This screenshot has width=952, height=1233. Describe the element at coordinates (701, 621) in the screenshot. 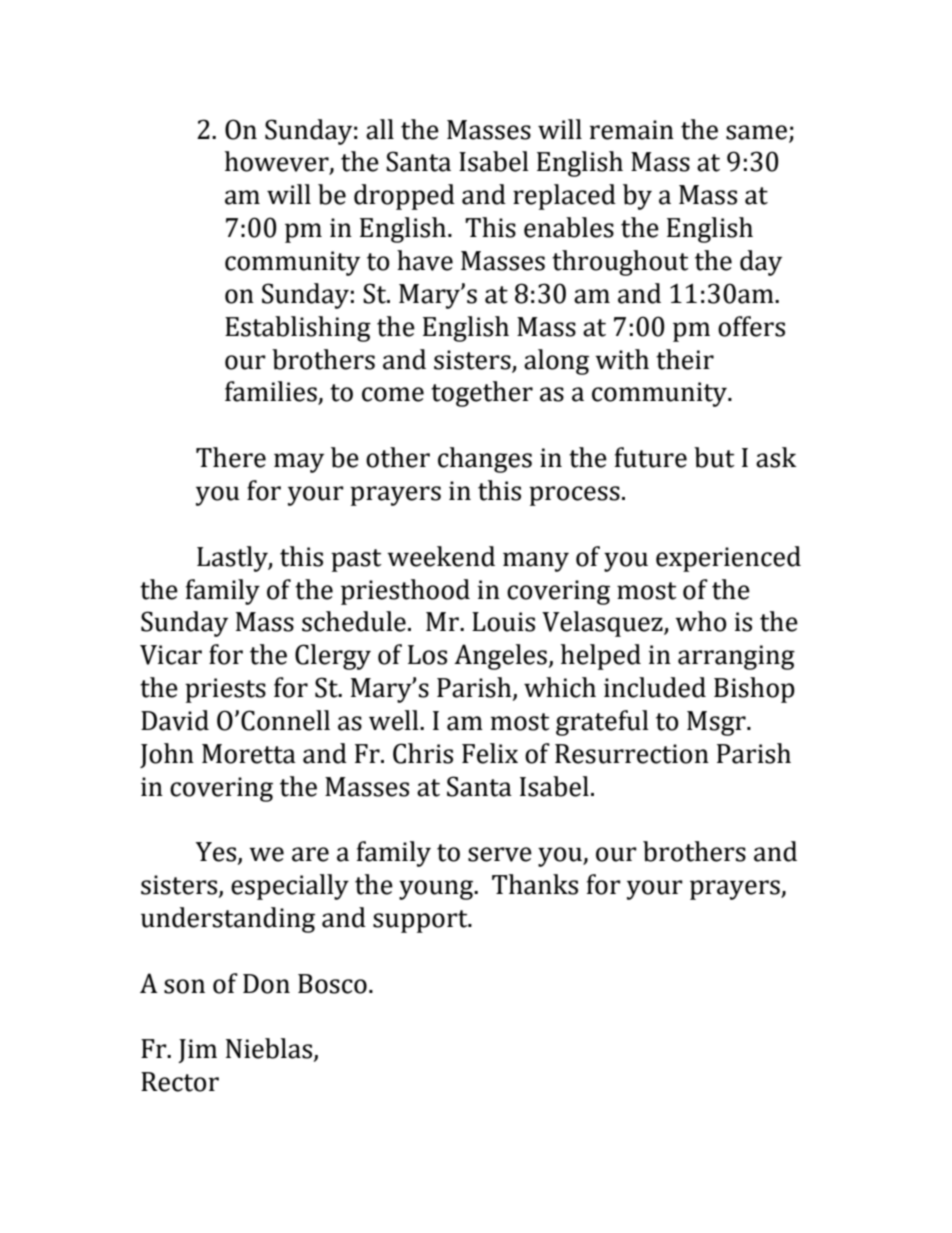

I see `who` at that location.
